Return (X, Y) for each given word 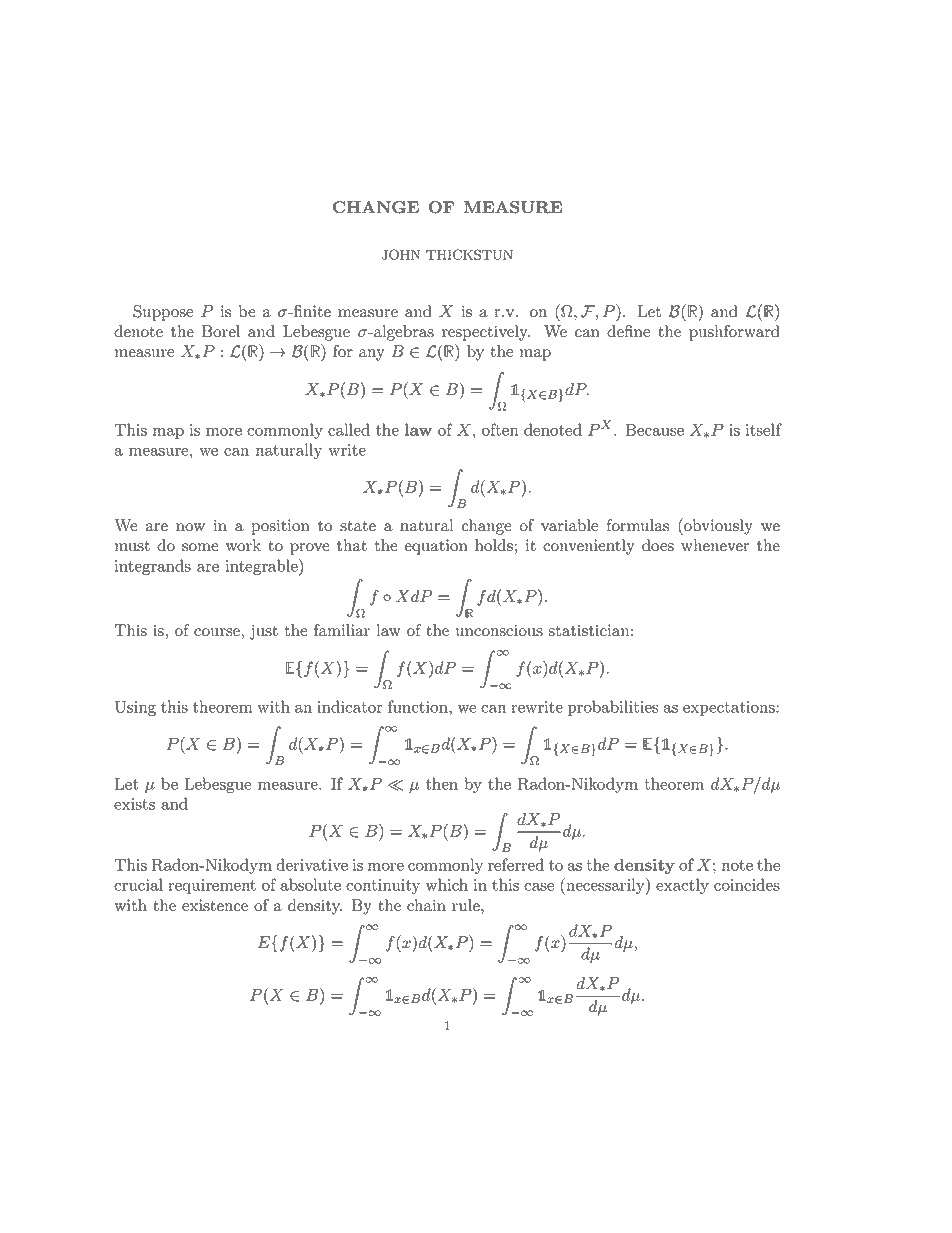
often (500, 429)
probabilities (613, 708)
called (349, 429)
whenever (715, 545)
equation (436, 547)
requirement (212, 886)
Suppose (163, 313)
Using (135, 708)
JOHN (401, 254)
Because (655, 429)
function (419, 706)
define (628, 331)
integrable (262, 567)
